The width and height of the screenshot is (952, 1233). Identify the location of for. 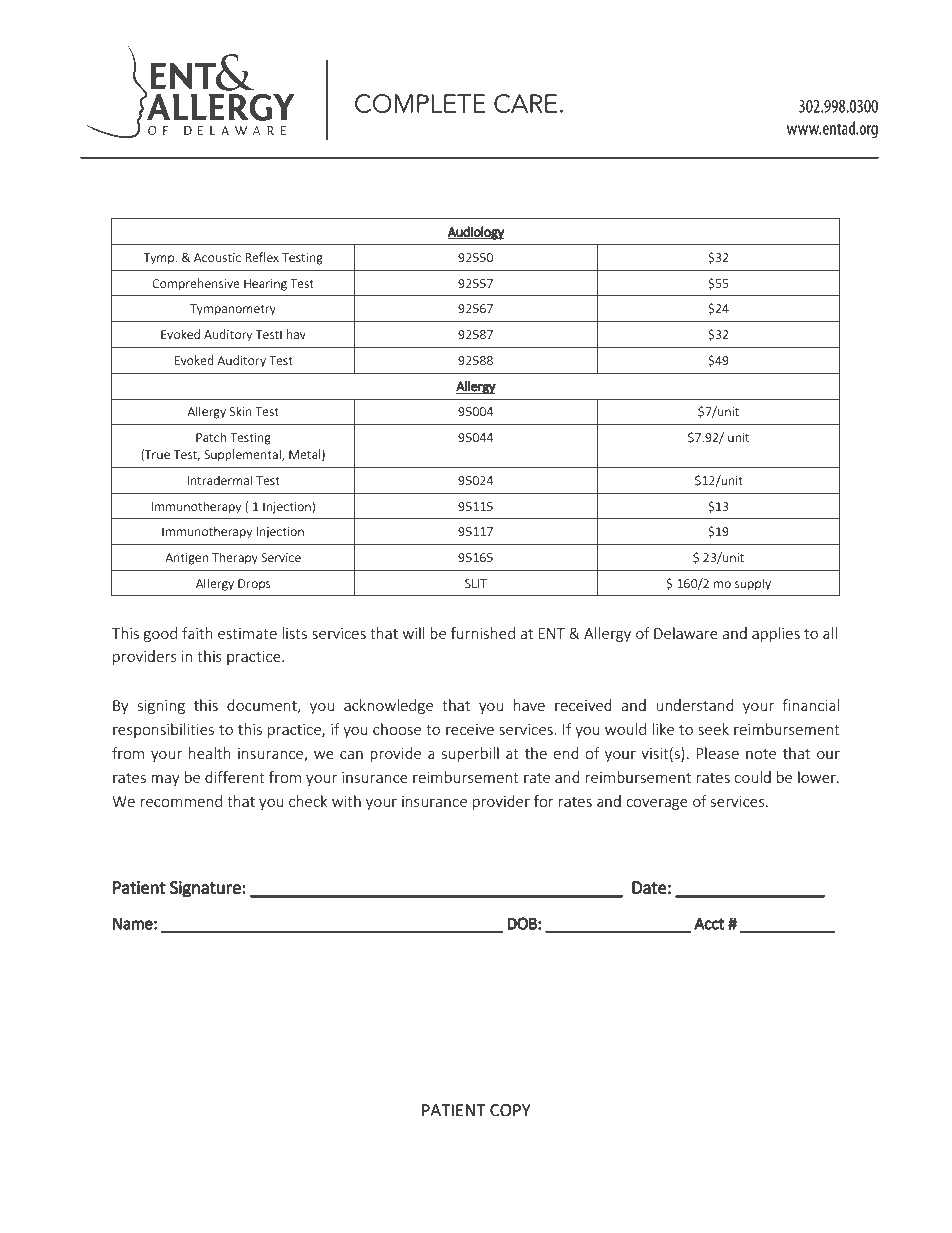
(544, 801).
